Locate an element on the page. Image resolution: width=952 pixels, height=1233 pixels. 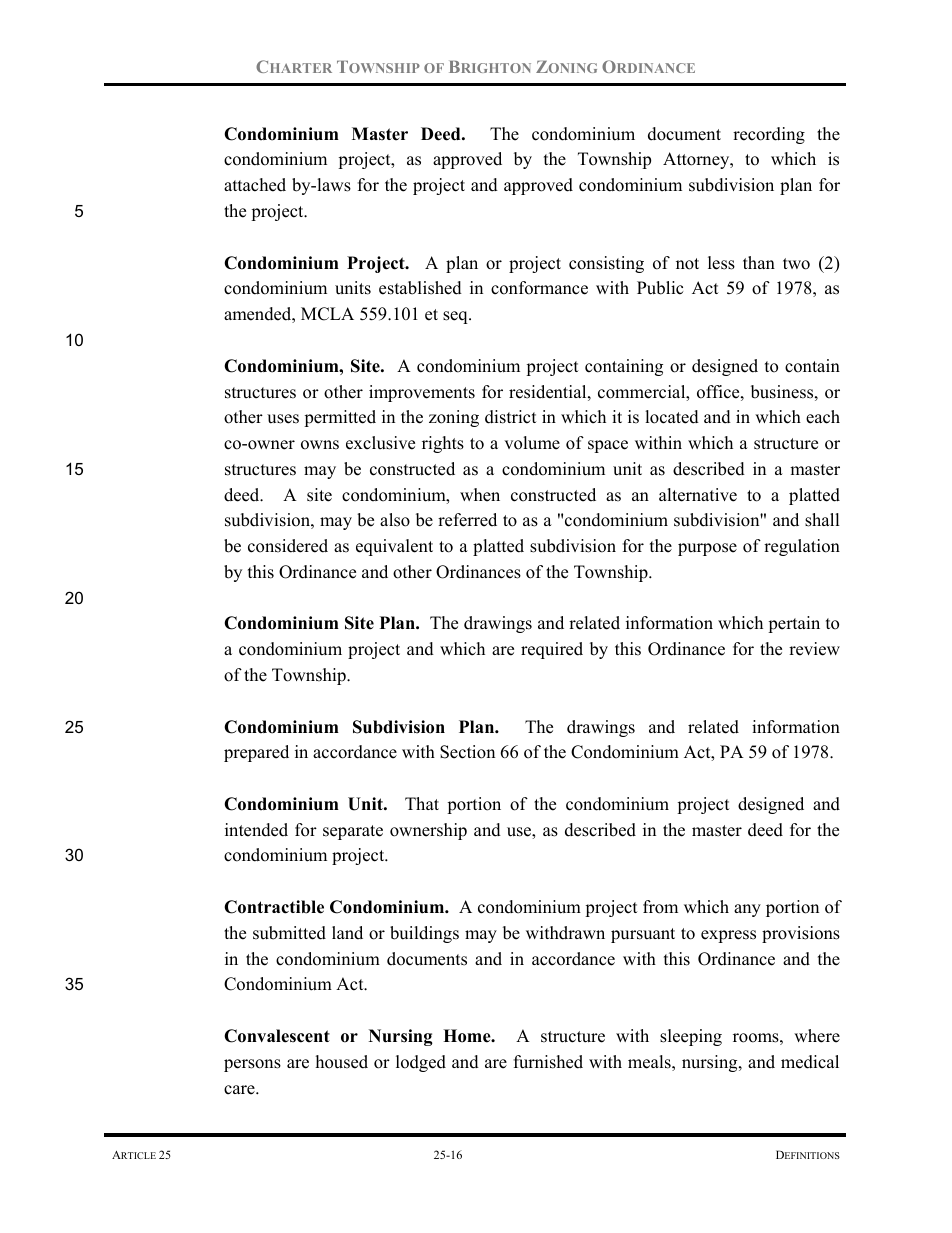
attached is located at coordinates (255, 185).
